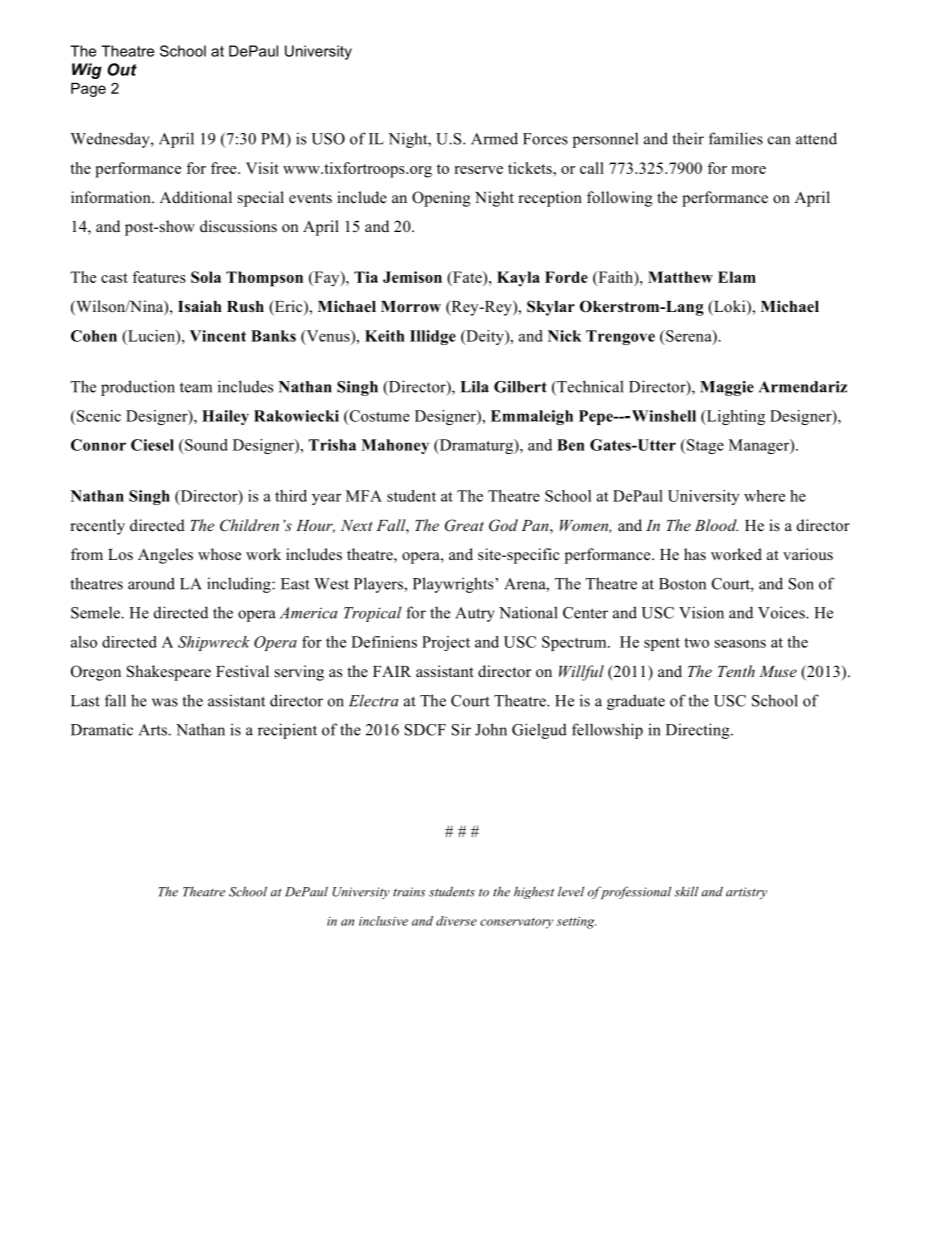 This screenshot has width=952, height=1233. What do you see at coordinates (737, 277) in the screenshot?
I see `Elam` at bounding box center [737, 277].
